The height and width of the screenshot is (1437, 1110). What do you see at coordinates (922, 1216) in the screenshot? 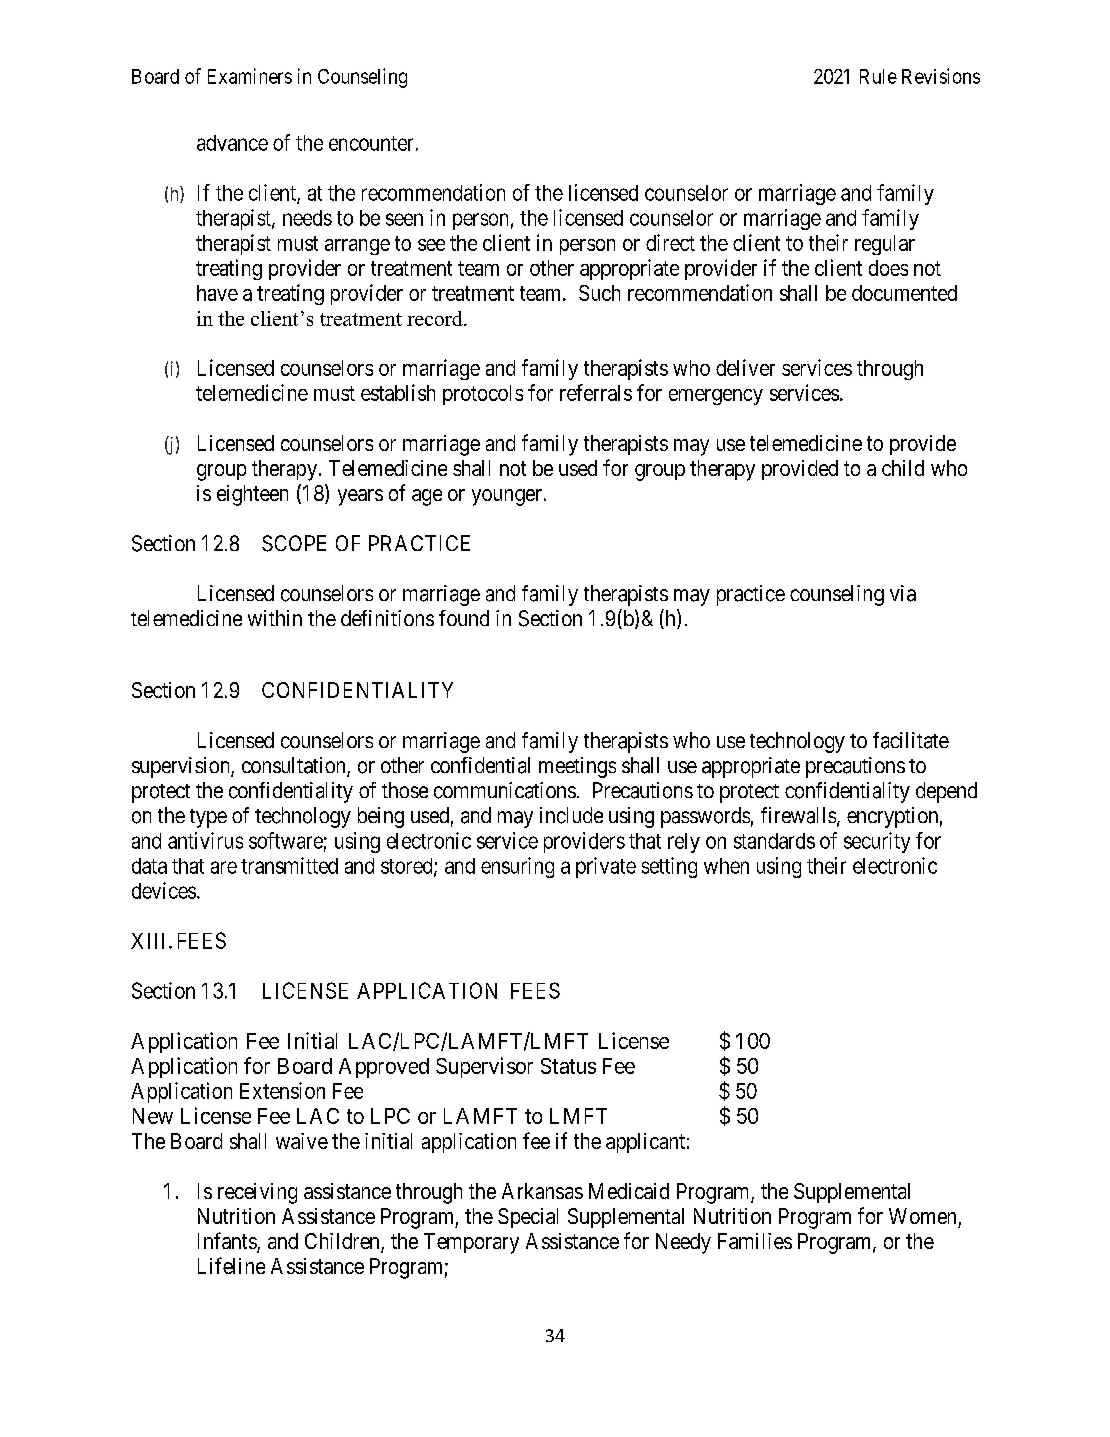
I see `Women` at bounding box center [922, 1216].
